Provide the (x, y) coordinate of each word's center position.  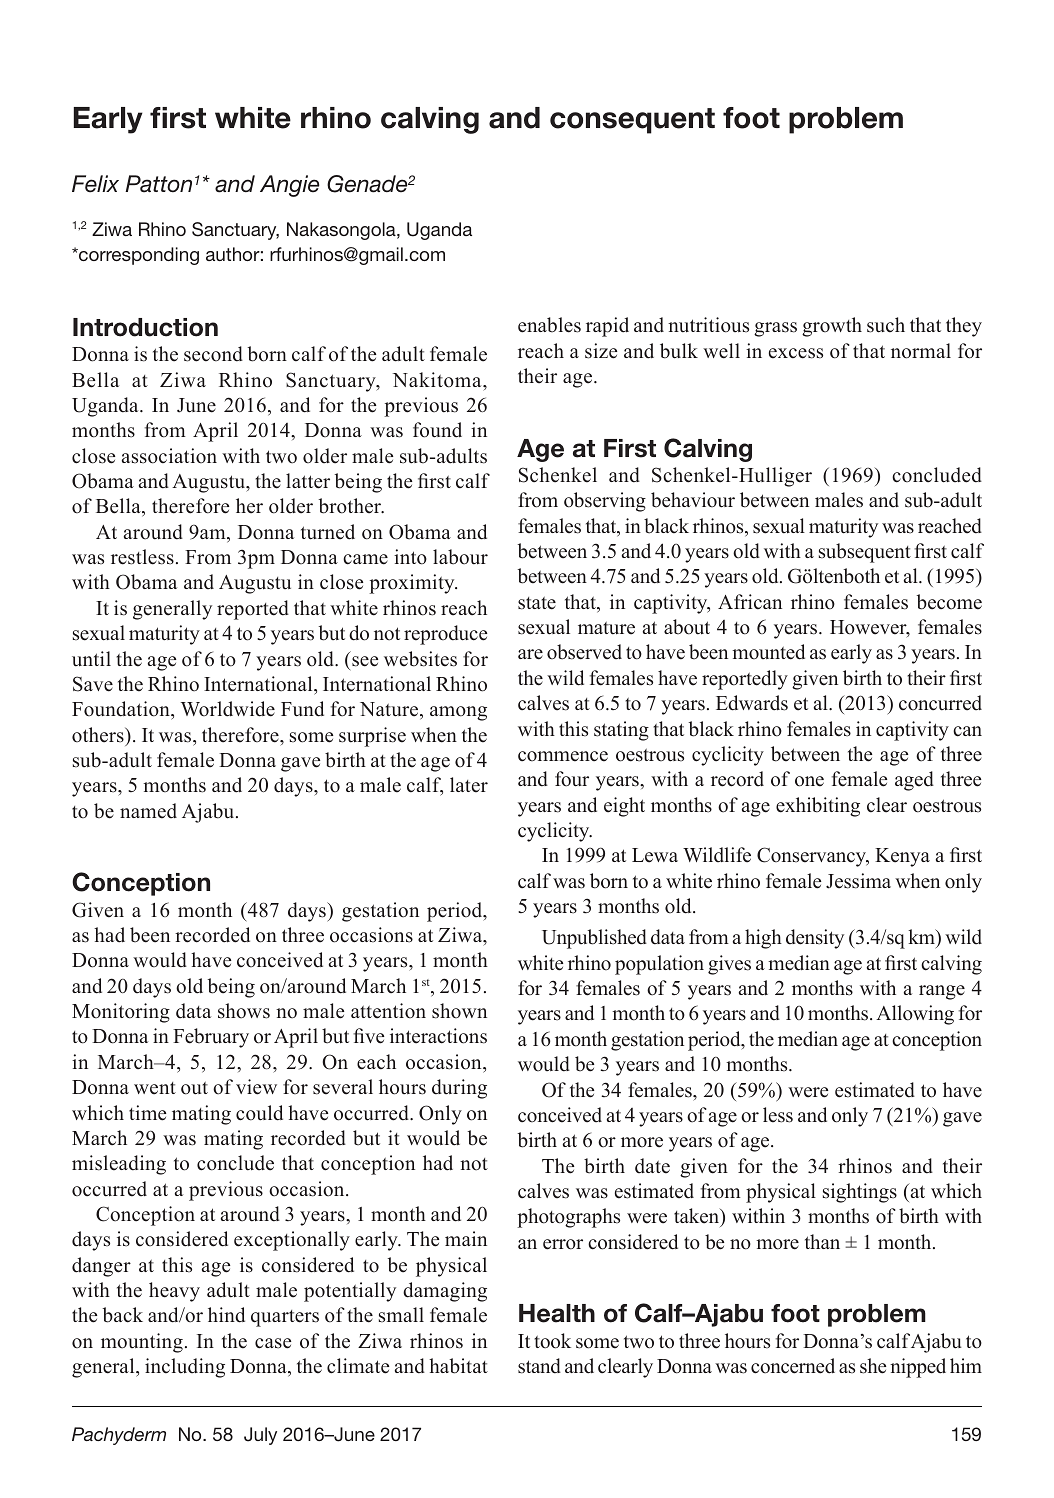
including (185, 1368)
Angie (290, 186)
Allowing (915, 1015)
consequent (632, 121)
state (537, 603)
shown (459, 1011)
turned (328, 532)
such (886, 325)
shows (244, 1011)
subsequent (865, 553)
